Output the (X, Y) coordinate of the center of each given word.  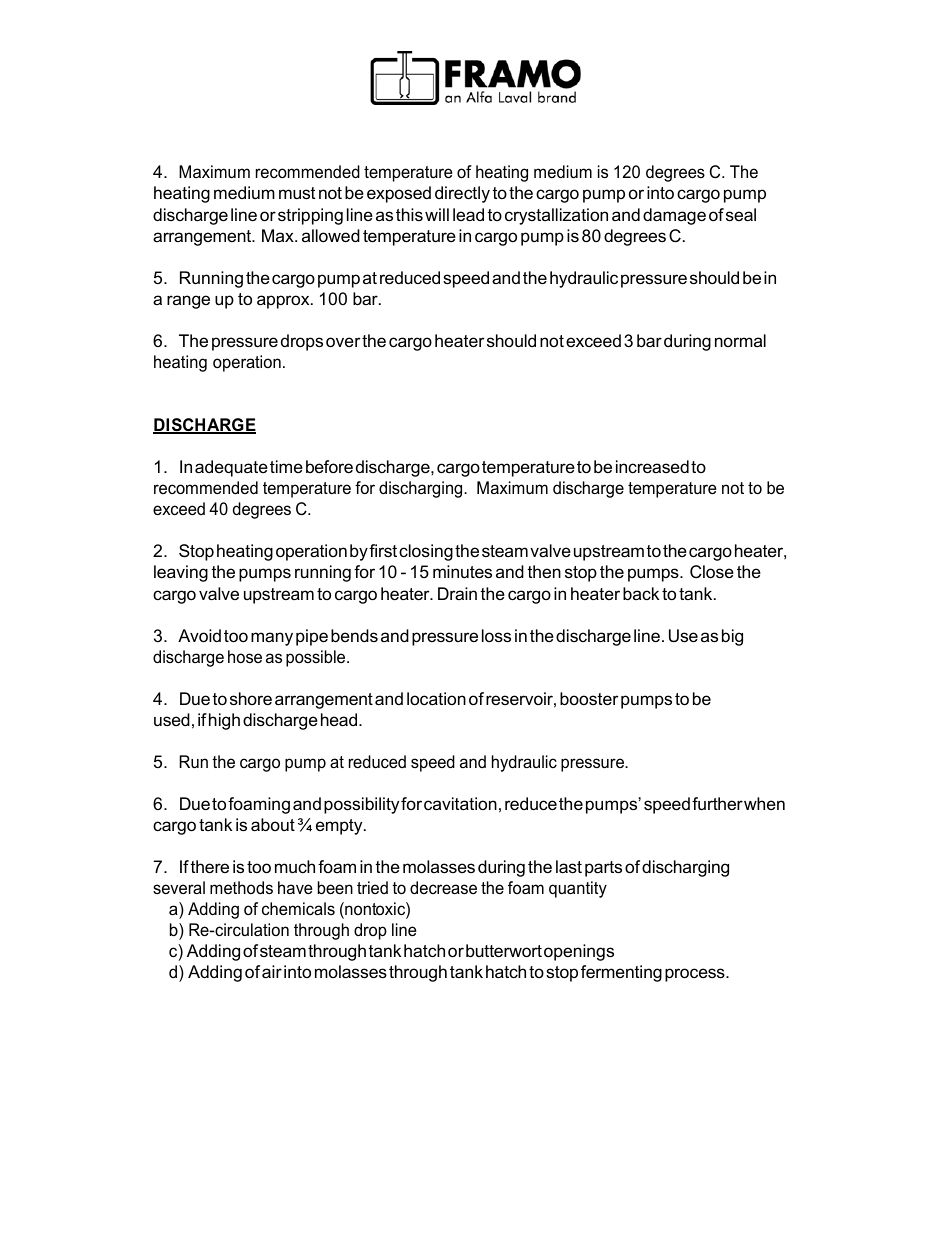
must (297, 193)
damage (674, 216)
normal (740, 340)
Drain (457, 593)
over (343, 342)
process (696, 975)
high (224, 721)
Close (712, 572)
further (717, 804)
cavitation (460, 804)
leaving (181, 573)
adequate (231, 468)
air (272, 972)
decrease (443, 888)
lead (468, 215)
